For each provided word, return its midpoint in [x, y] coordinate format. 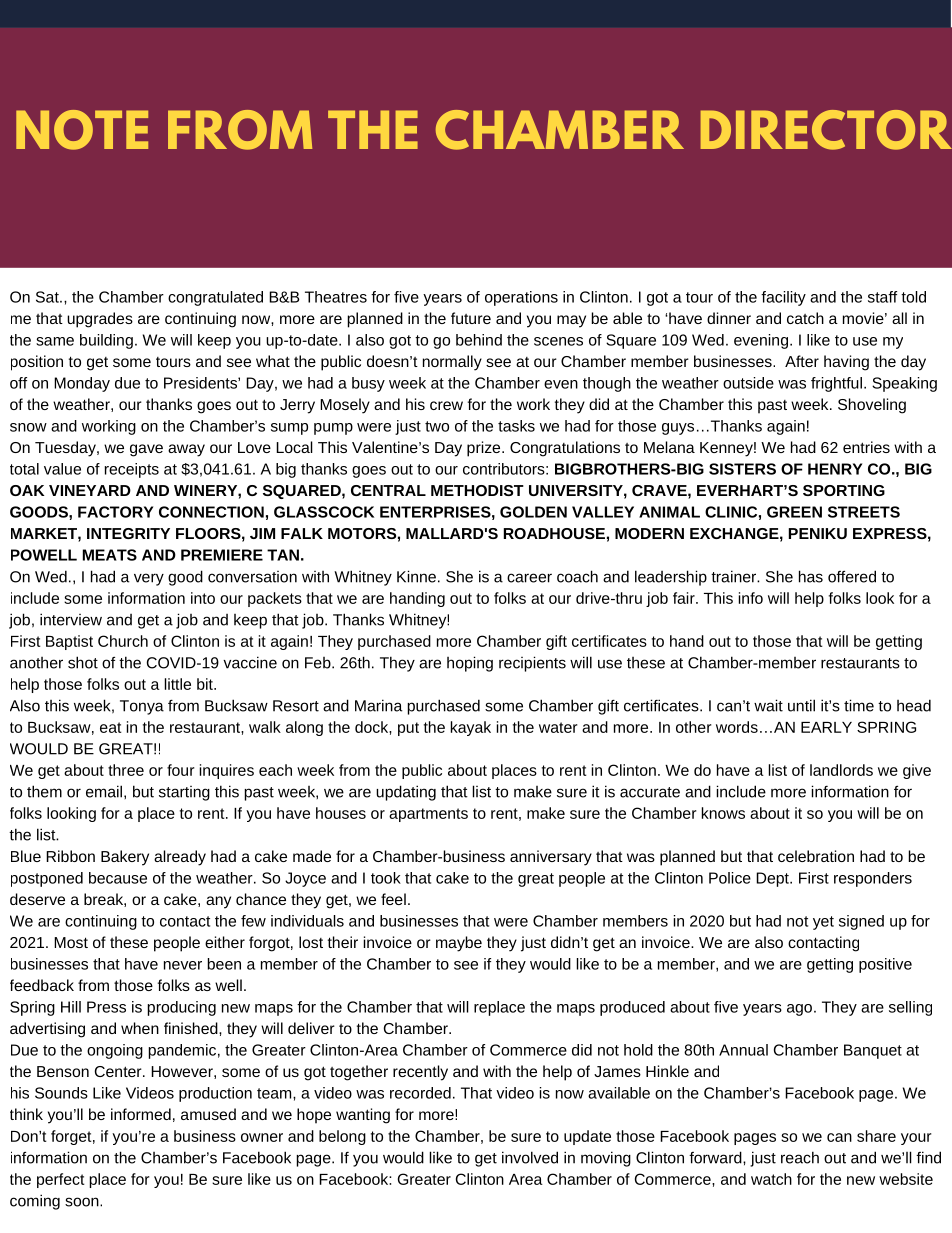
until [801, 705]
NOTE [82, 130]
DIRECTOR [826, 130]
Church [123, 641]
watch [771, 1179]
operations [521, 298]
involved [530, 1157]
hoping [470, 664]
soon [83, 1202]
